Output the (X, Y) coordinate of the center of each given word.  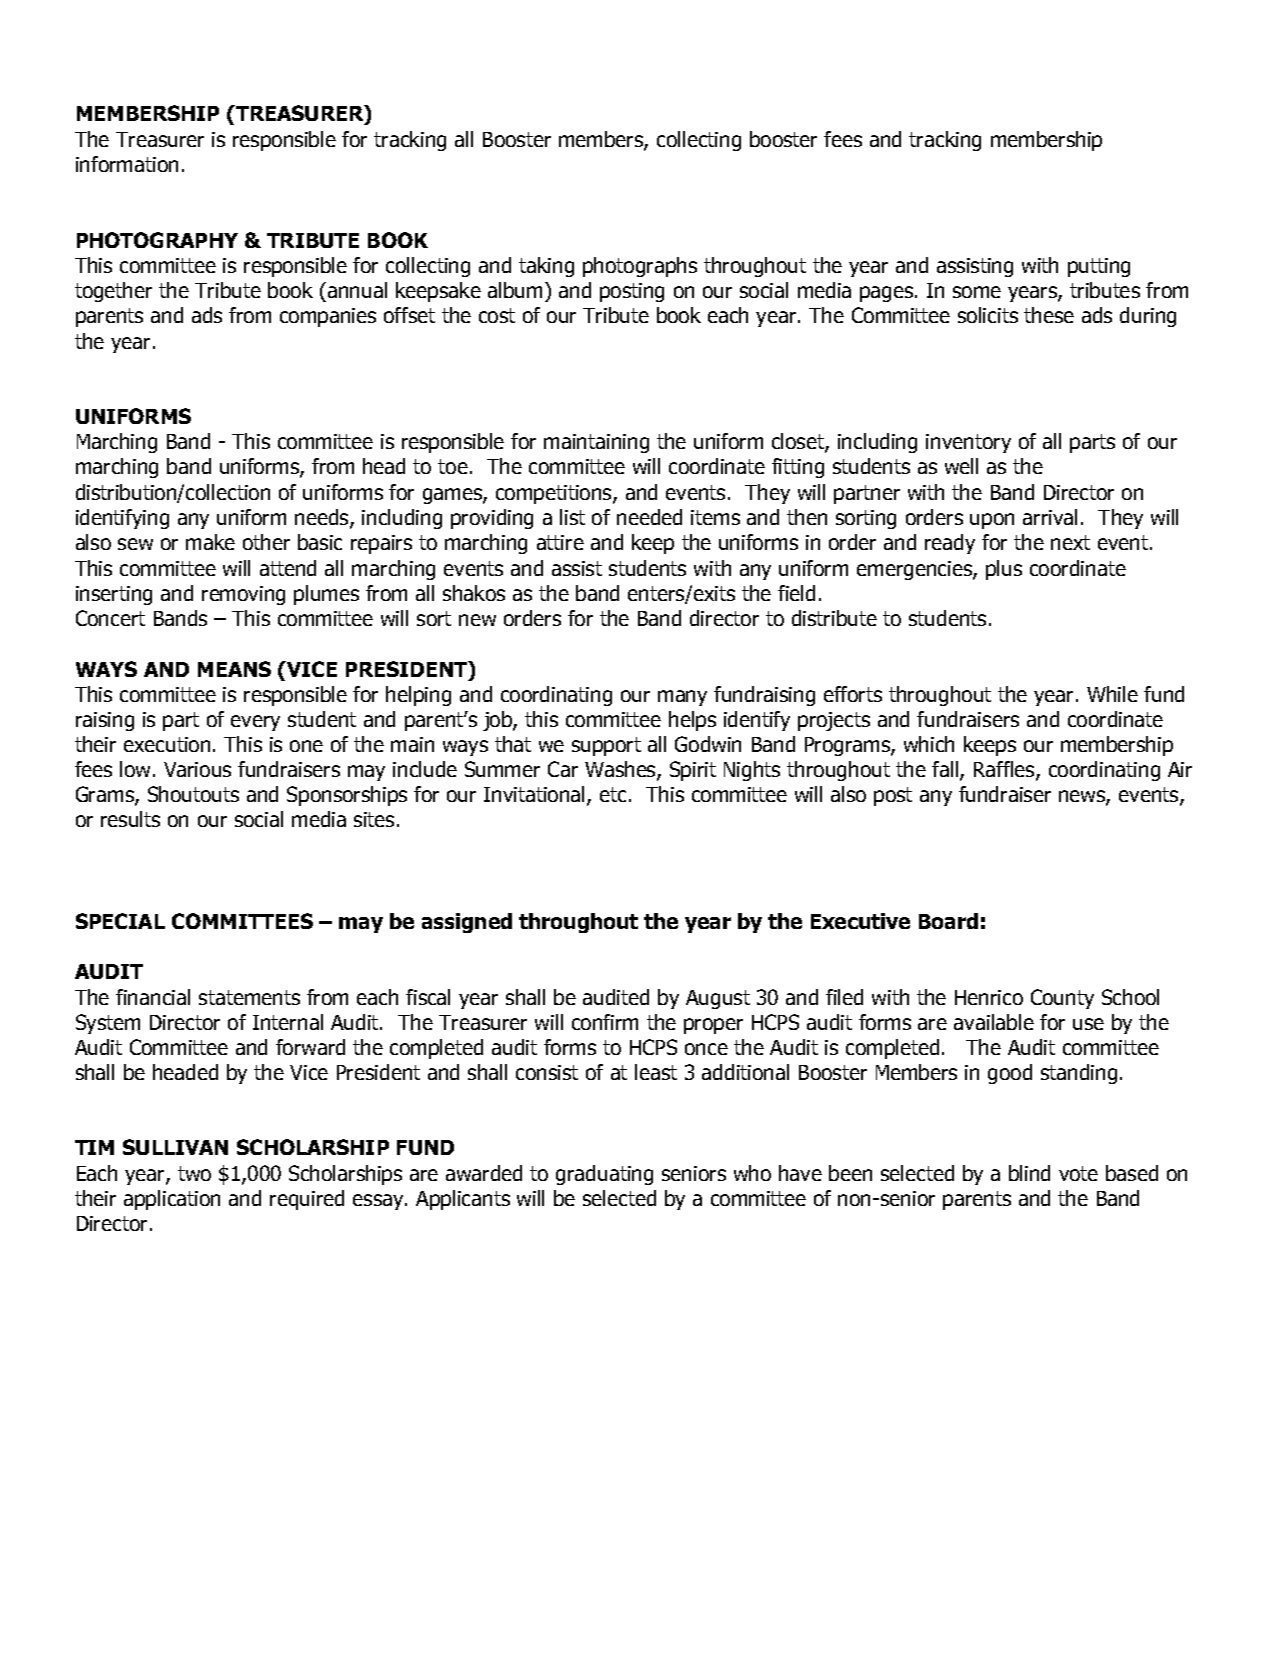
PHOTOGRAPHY (157, 240)
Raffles (1005, 771)
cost (497, 315)
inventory (968, 443)
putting (1099, 267)
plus (1004, 570)
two (194, 1173)
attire (560, 542)
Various (197, 769)
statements (249, 997)
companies (328, 317)
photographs (640, 267)
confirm (605, 1022)
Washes (621, 771)
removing (243, 595)
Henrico (989, 997)
